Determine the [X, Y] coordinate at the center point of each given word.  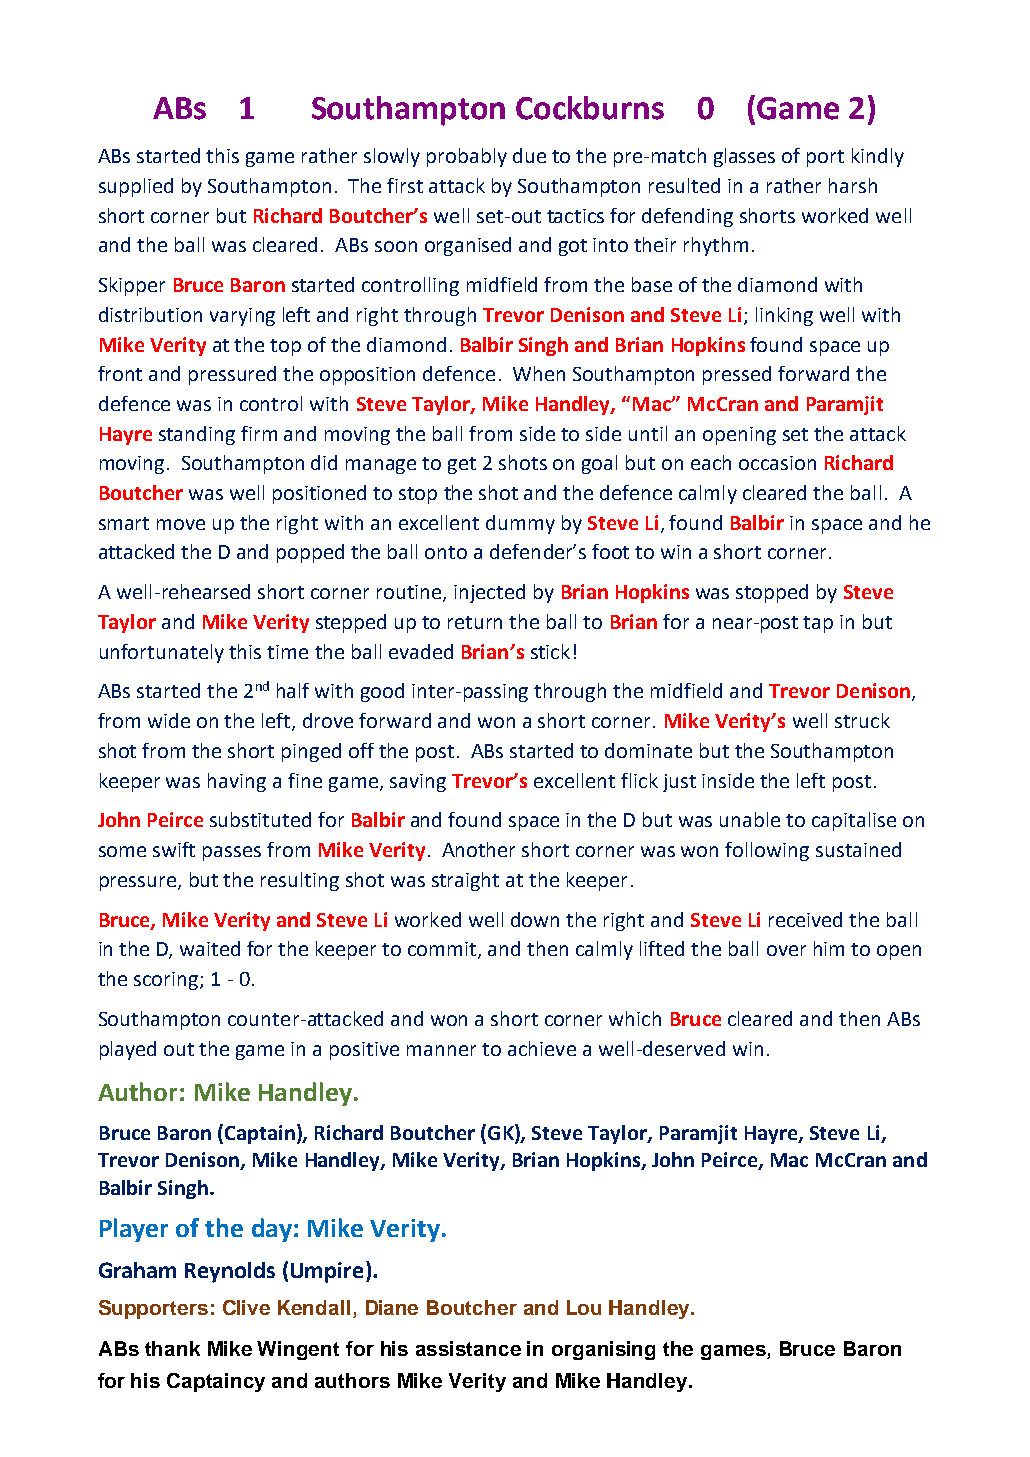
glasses [744, 157]
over [786, 950]
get [462, 465]
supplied [136, 187]
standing [197, 435]
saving [418, 783]
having [237, 782]
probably [467, 157]
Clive [246, 1307]
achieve [542, 1048]
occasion [777, 463]
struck [862, 720]
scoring [167, 981]
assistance [468, 1348]
